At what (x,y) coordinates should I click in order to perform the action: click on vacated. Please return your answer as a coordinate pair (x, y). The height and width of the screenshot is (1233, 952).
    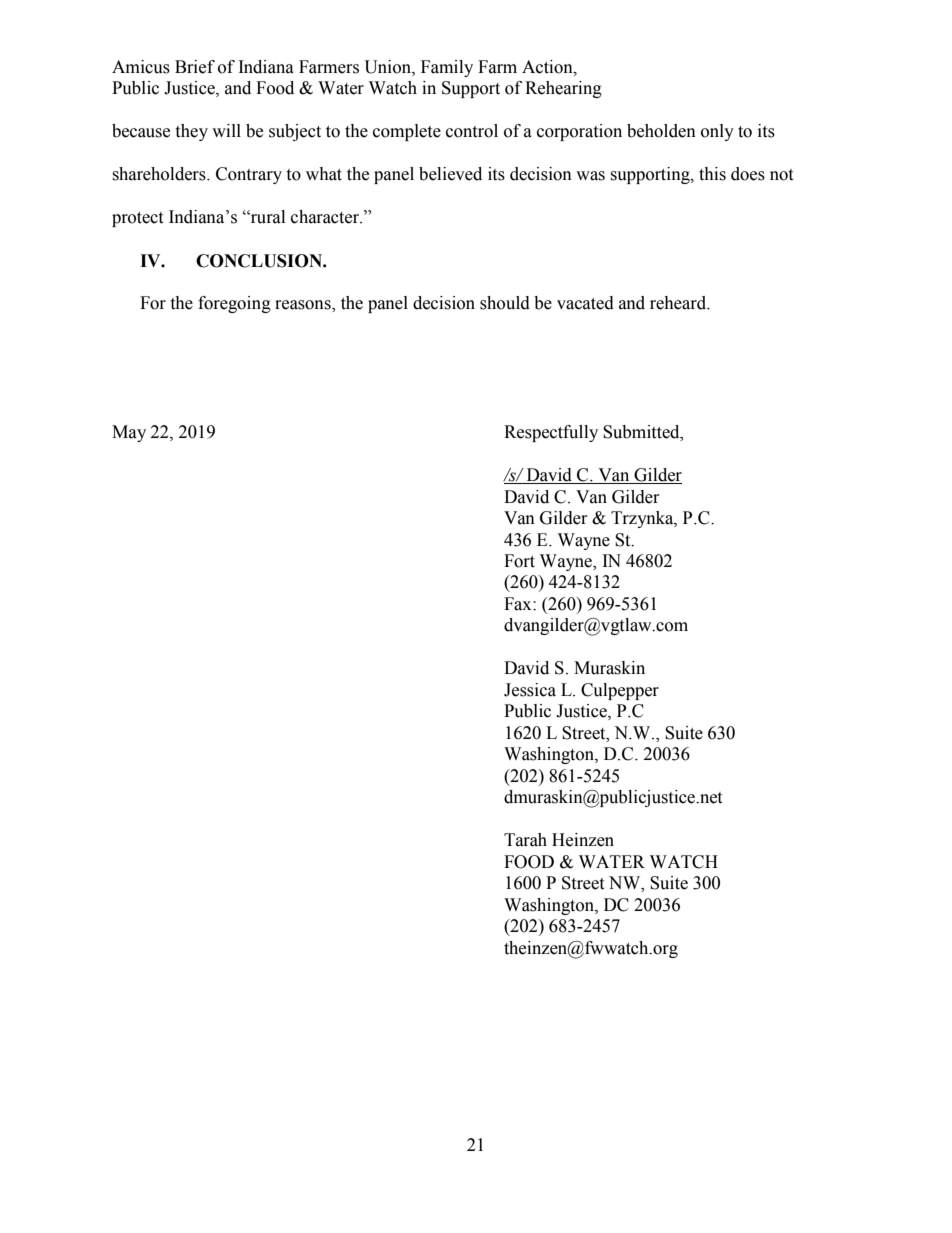
    Looking at the image, I should click on (585, 303).
